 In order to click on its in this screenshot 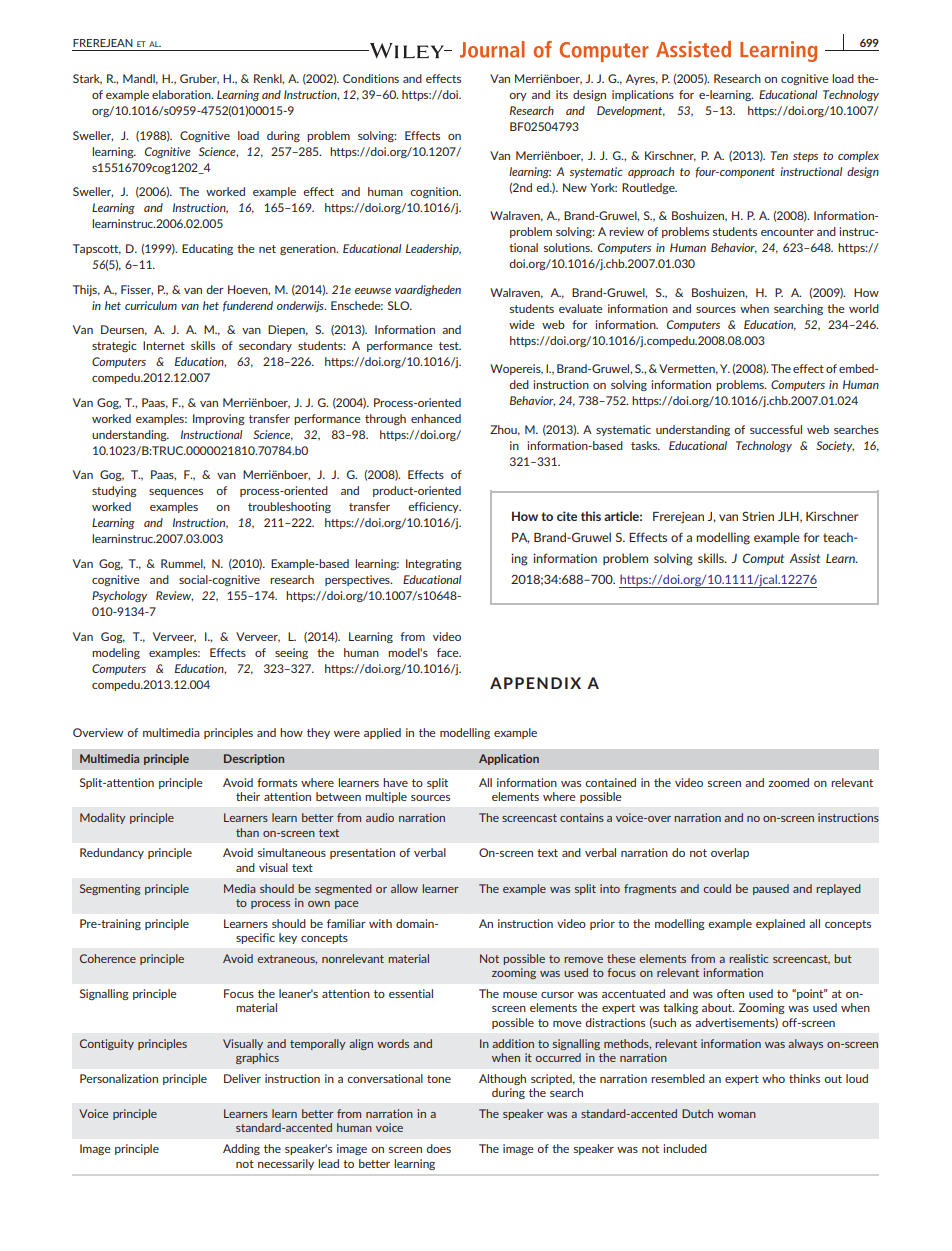, I will do `click(562, 94)`.
